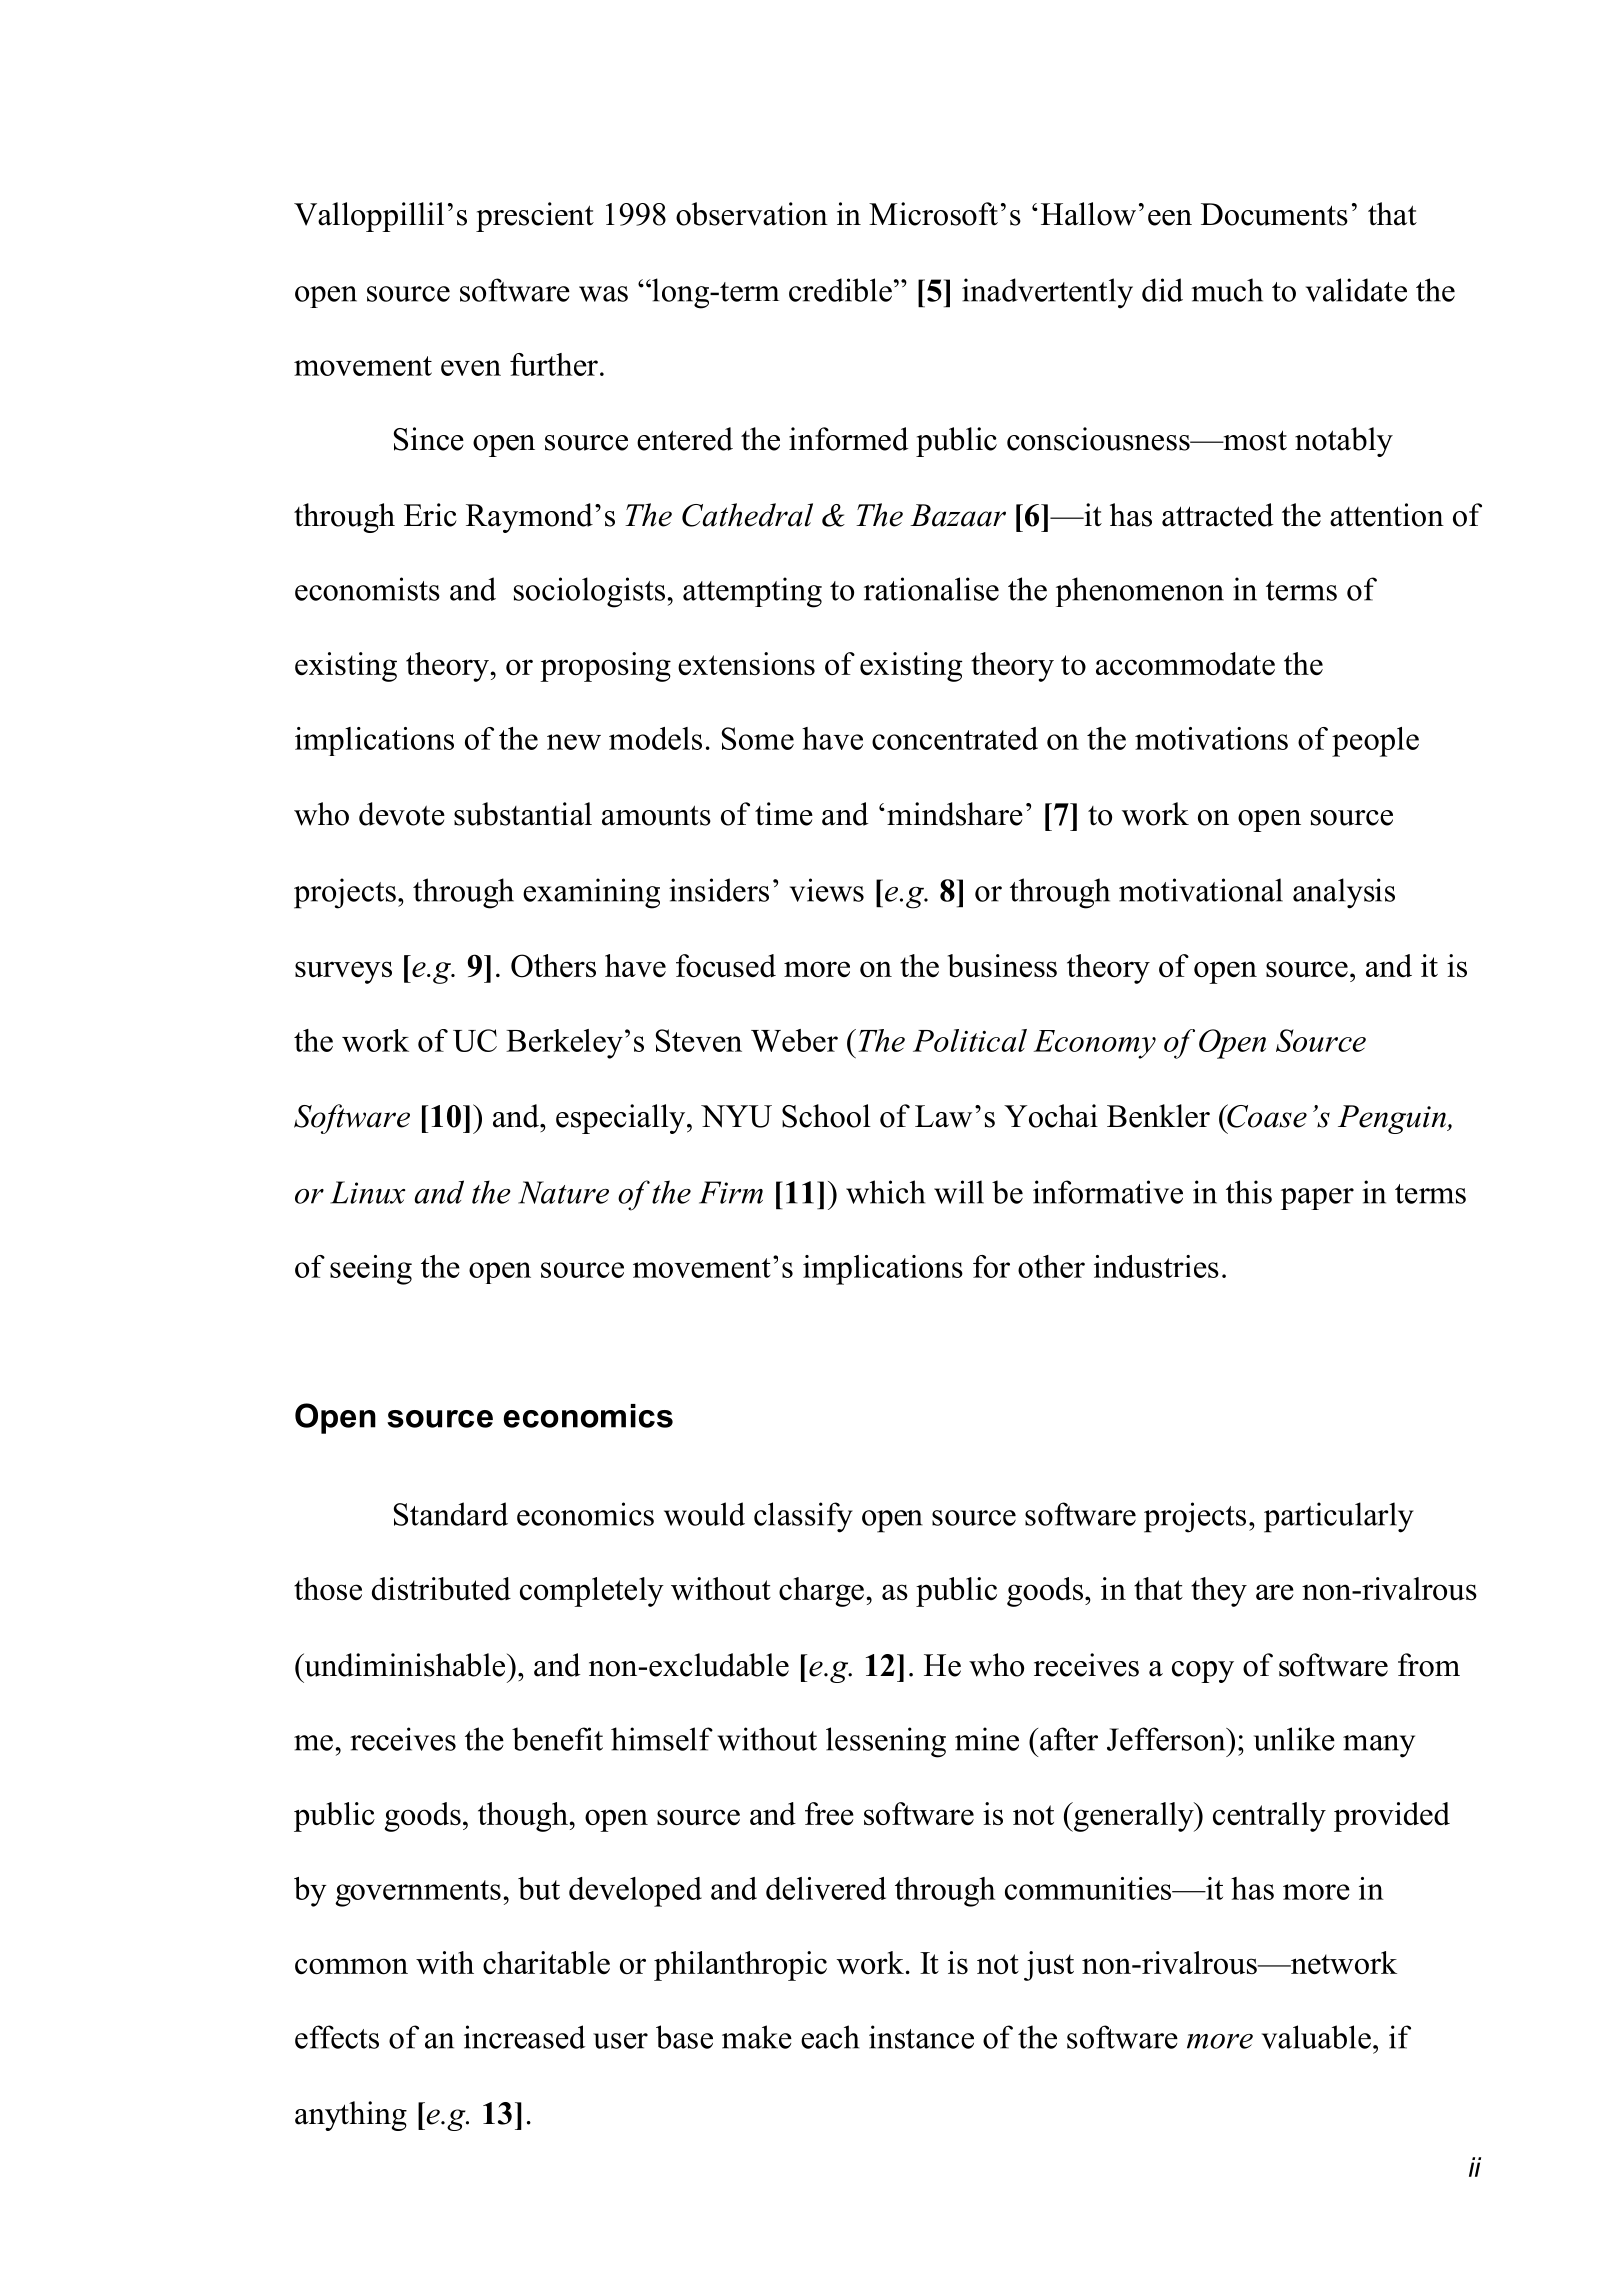  I want to click on Linux, so click(368, 1192).
